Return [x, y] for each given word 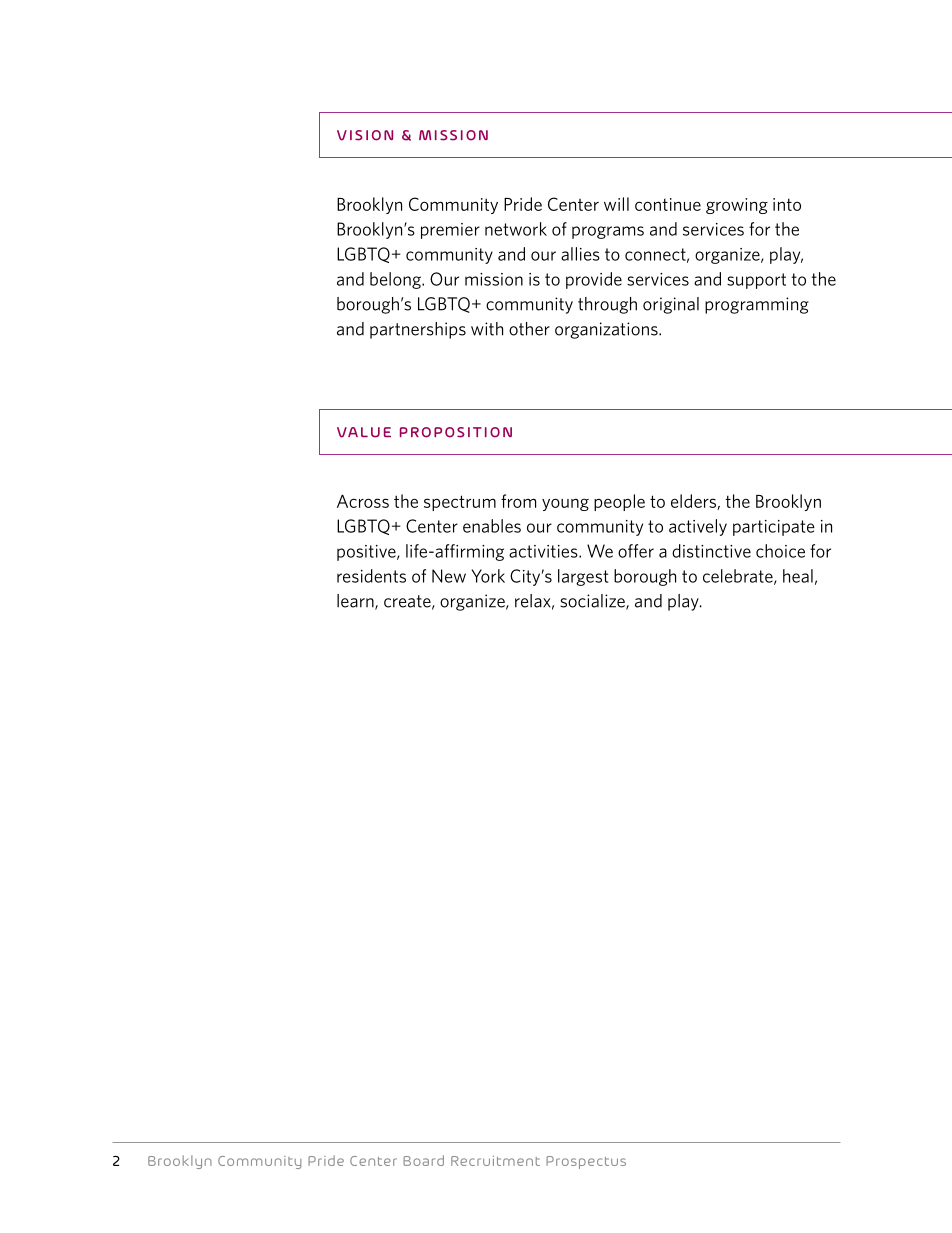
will [616, 204]
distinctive [711, 551]
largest [583, 577]
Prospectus [586, 1162]
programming [757, 305]
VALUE [364, 432]
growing [737, 206]
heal [798, 576]
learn [356, 602]
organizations [607, 330]
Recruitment [495, 1161]
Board [423, 1160]
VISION [365, 135]
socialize [593, 602]
